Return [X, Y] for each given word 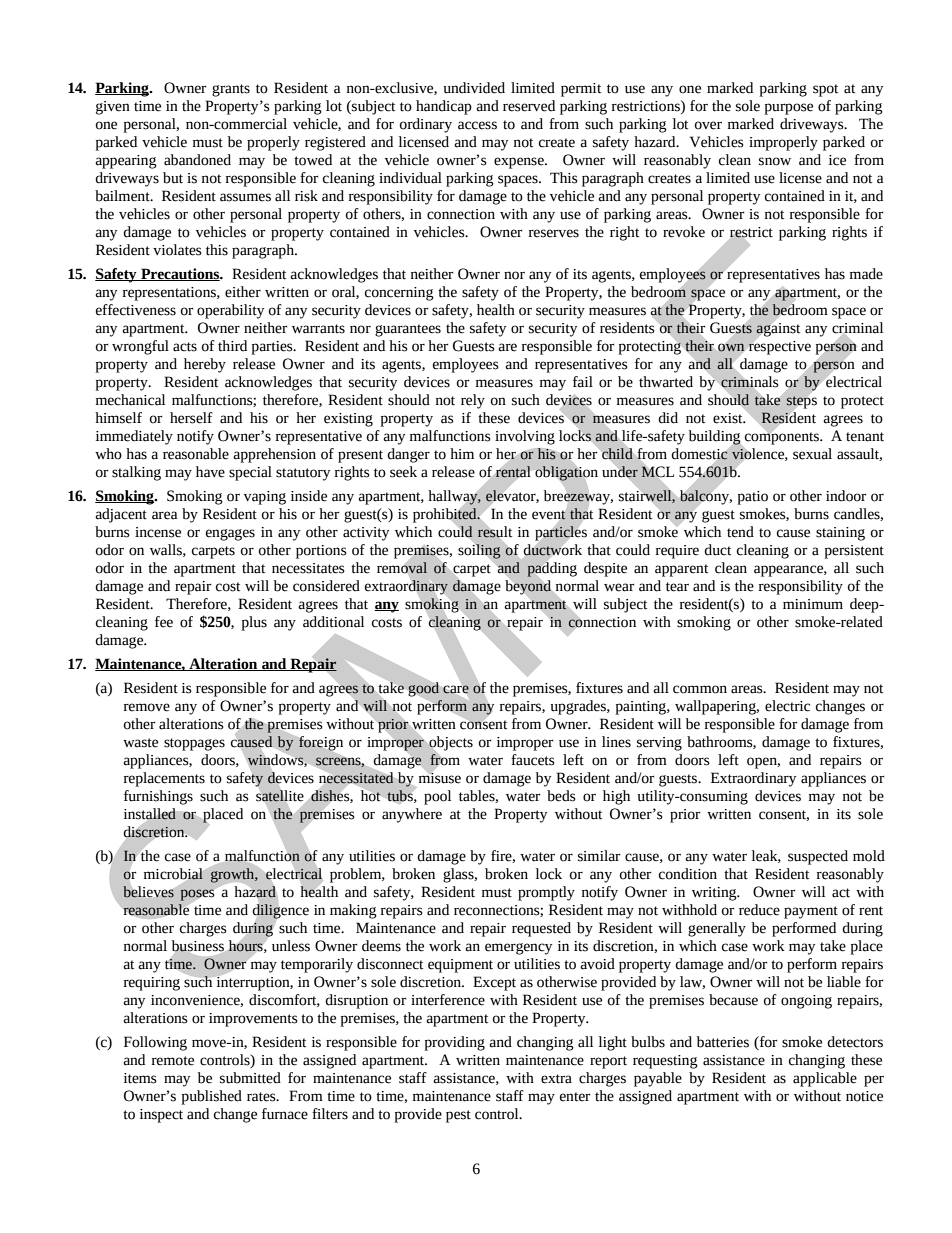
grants [231, 90]
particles [561, 533]
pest [458, 1116]
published [211, 1097]
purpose [788, 109]
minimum [813, 604]
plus [254, 623]
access [477, 125]
